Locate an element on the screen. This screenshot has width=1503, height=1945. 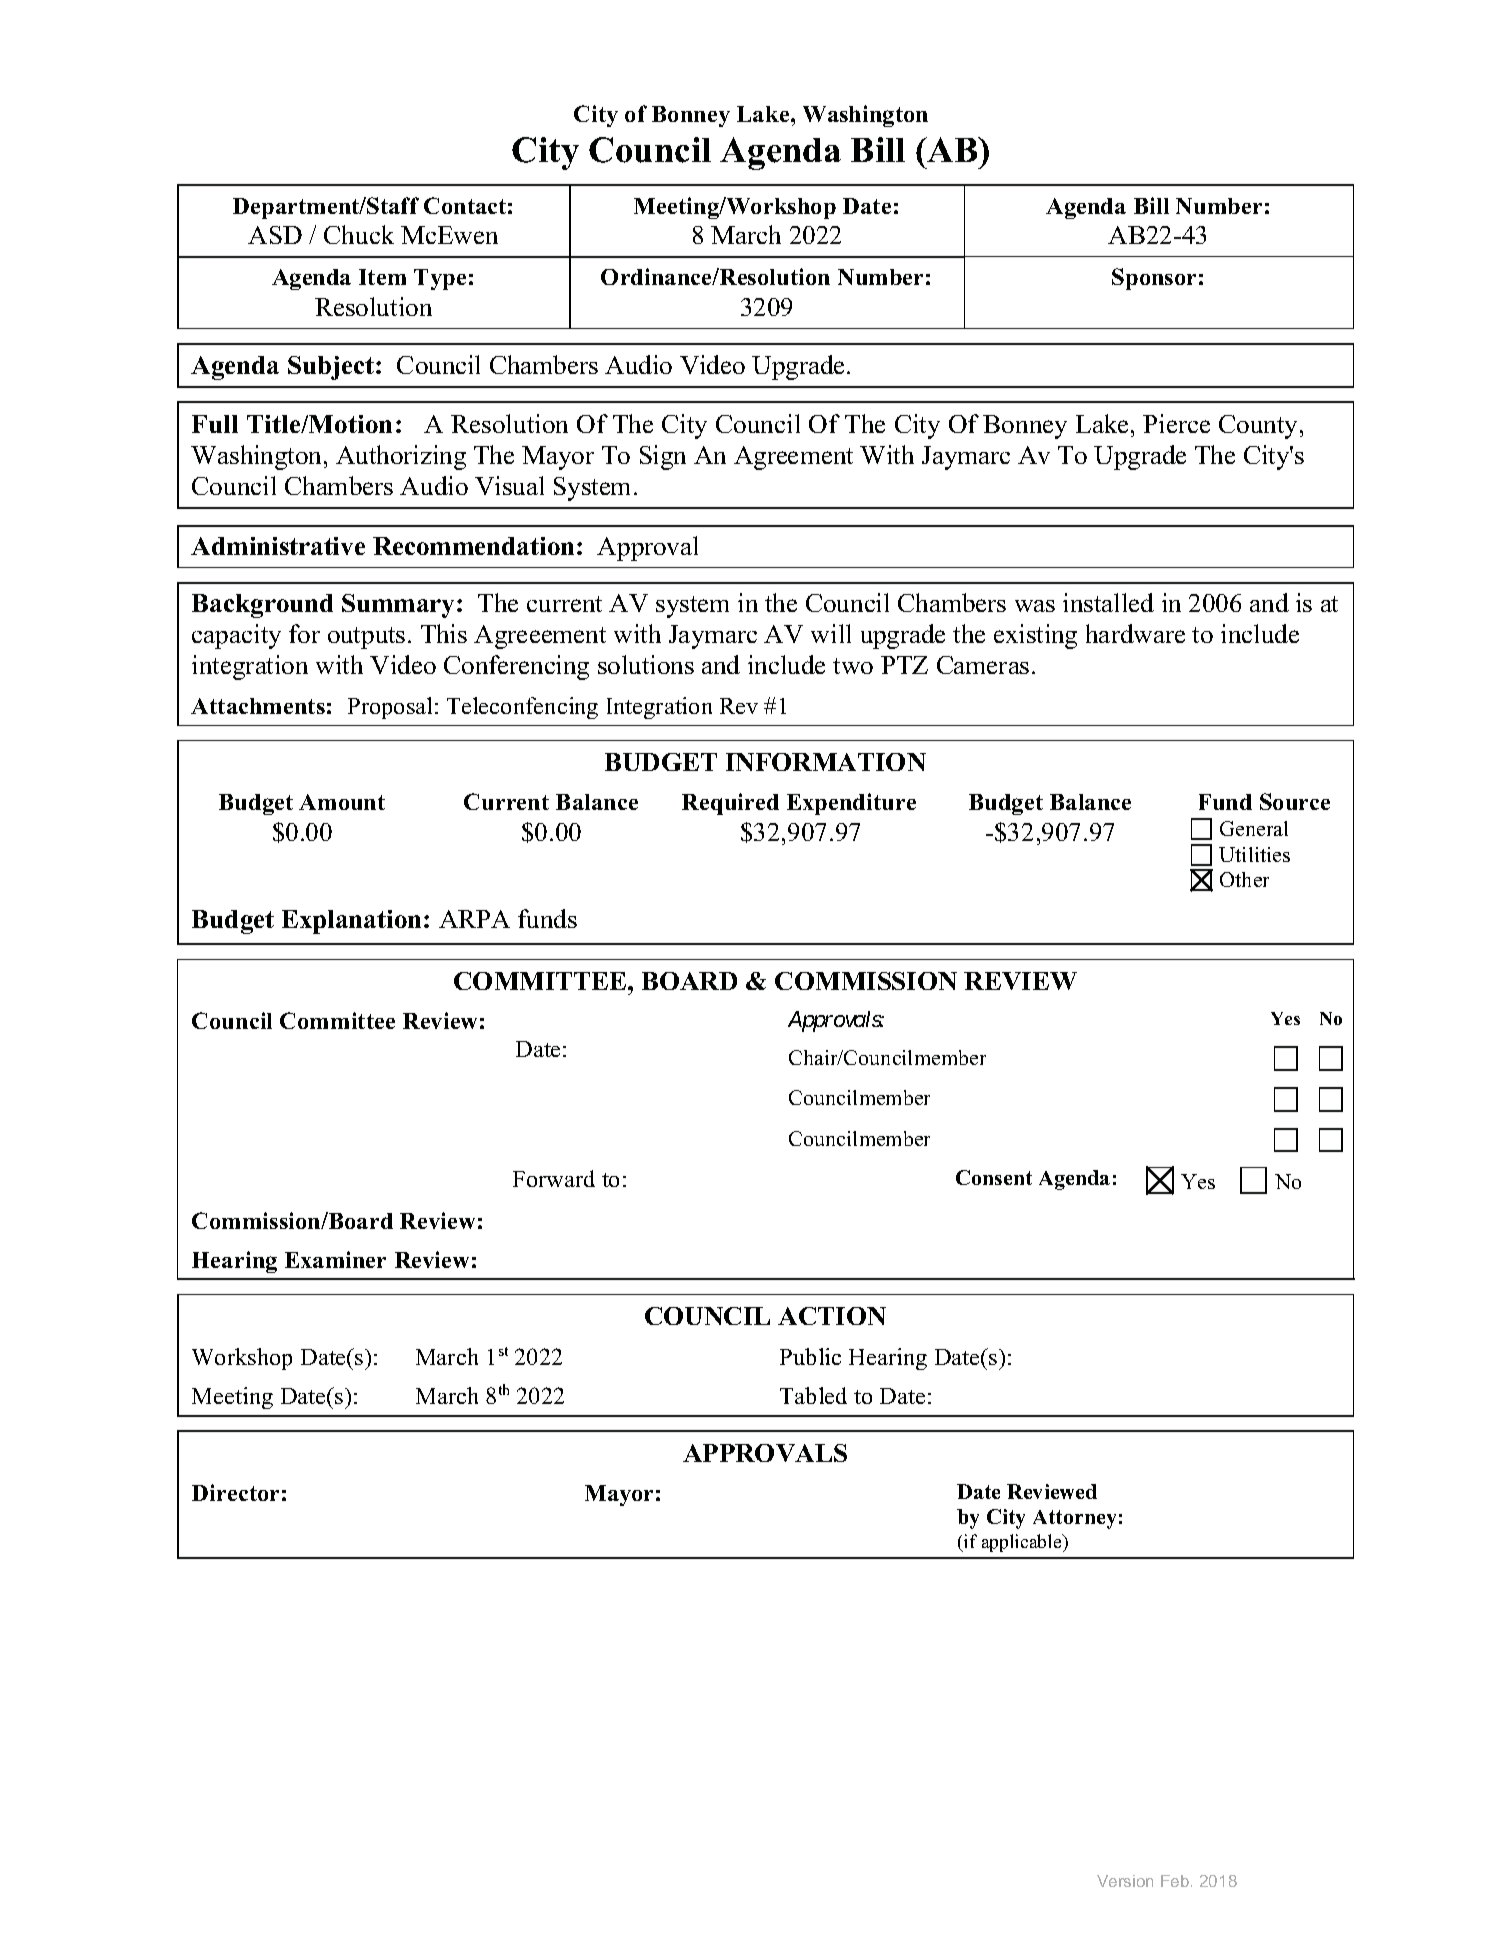
Version is located at coordinates (1125, 1881).
